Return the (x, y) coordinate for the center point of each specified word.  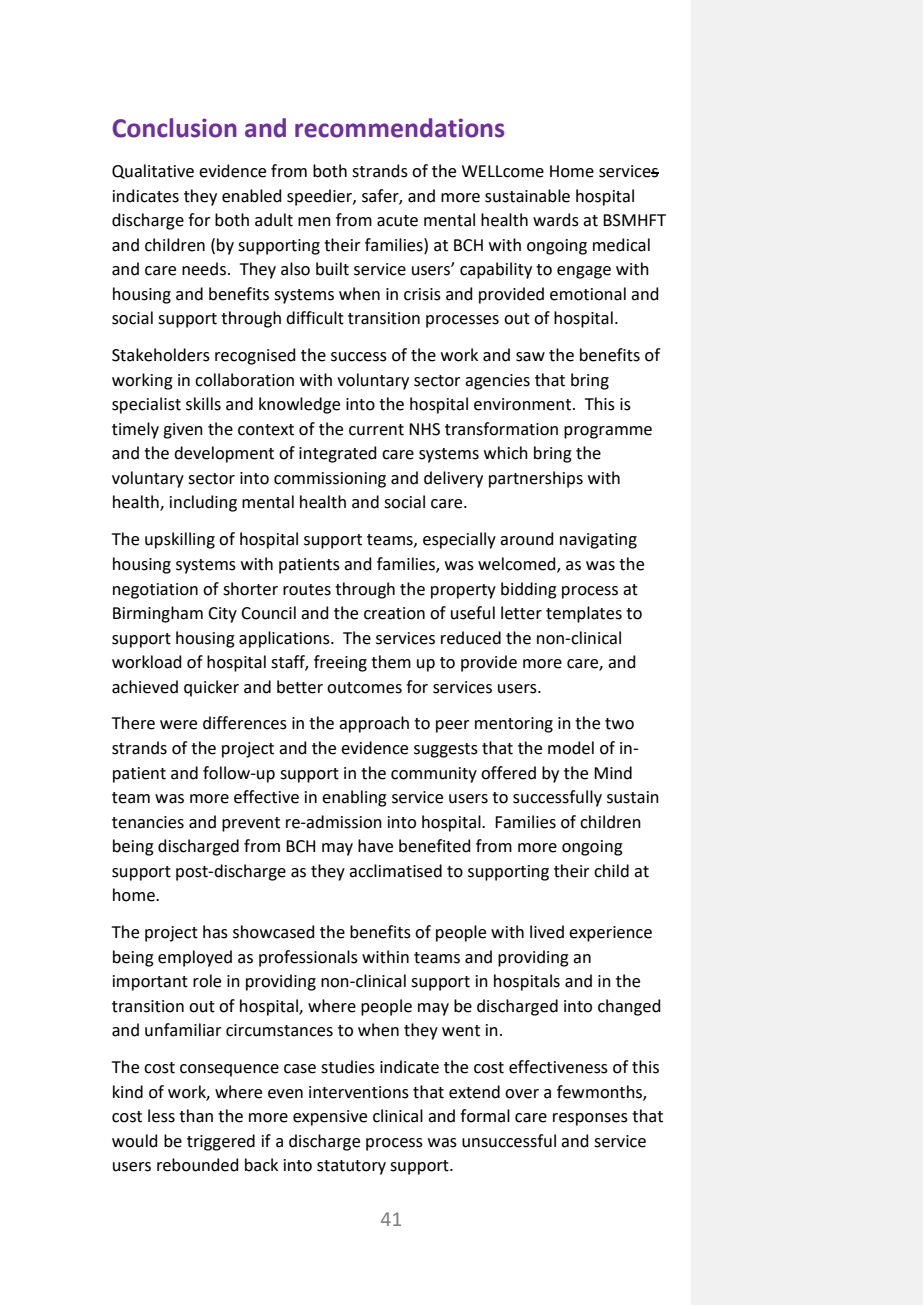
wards (556, 220)
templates (584, 614)
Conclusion (175, 128)
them (391, 662)
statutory (351, 1167)
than (196, 1116)
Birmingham (158, 614)
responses (590, 1119)
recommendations (400, 128)
